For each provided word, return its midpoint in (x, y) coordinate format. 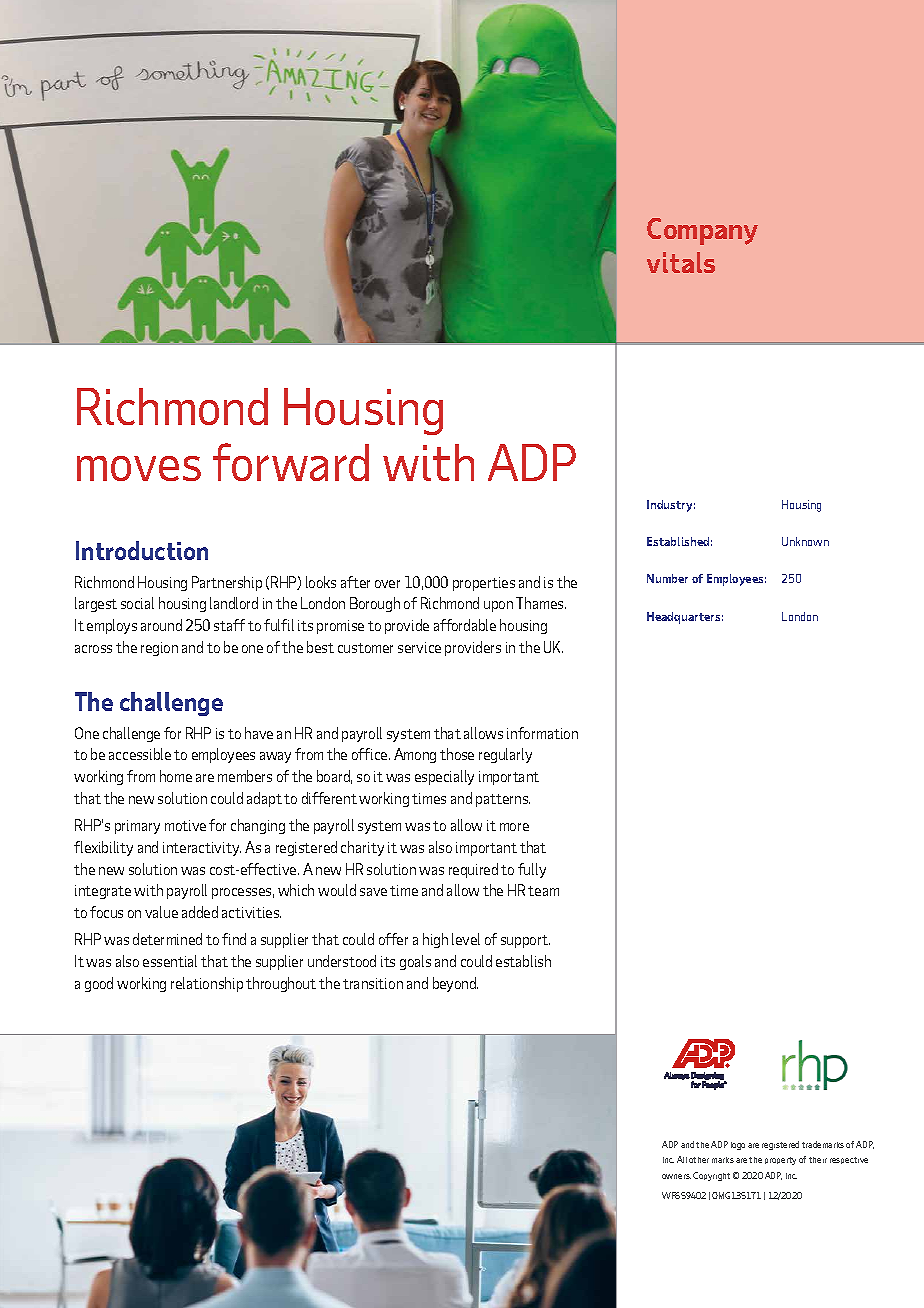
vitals (681, 262)
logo (738, 1146)
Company (702, 231)
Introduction (142, 550)
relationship (207, 984)
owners (676, 1176)
